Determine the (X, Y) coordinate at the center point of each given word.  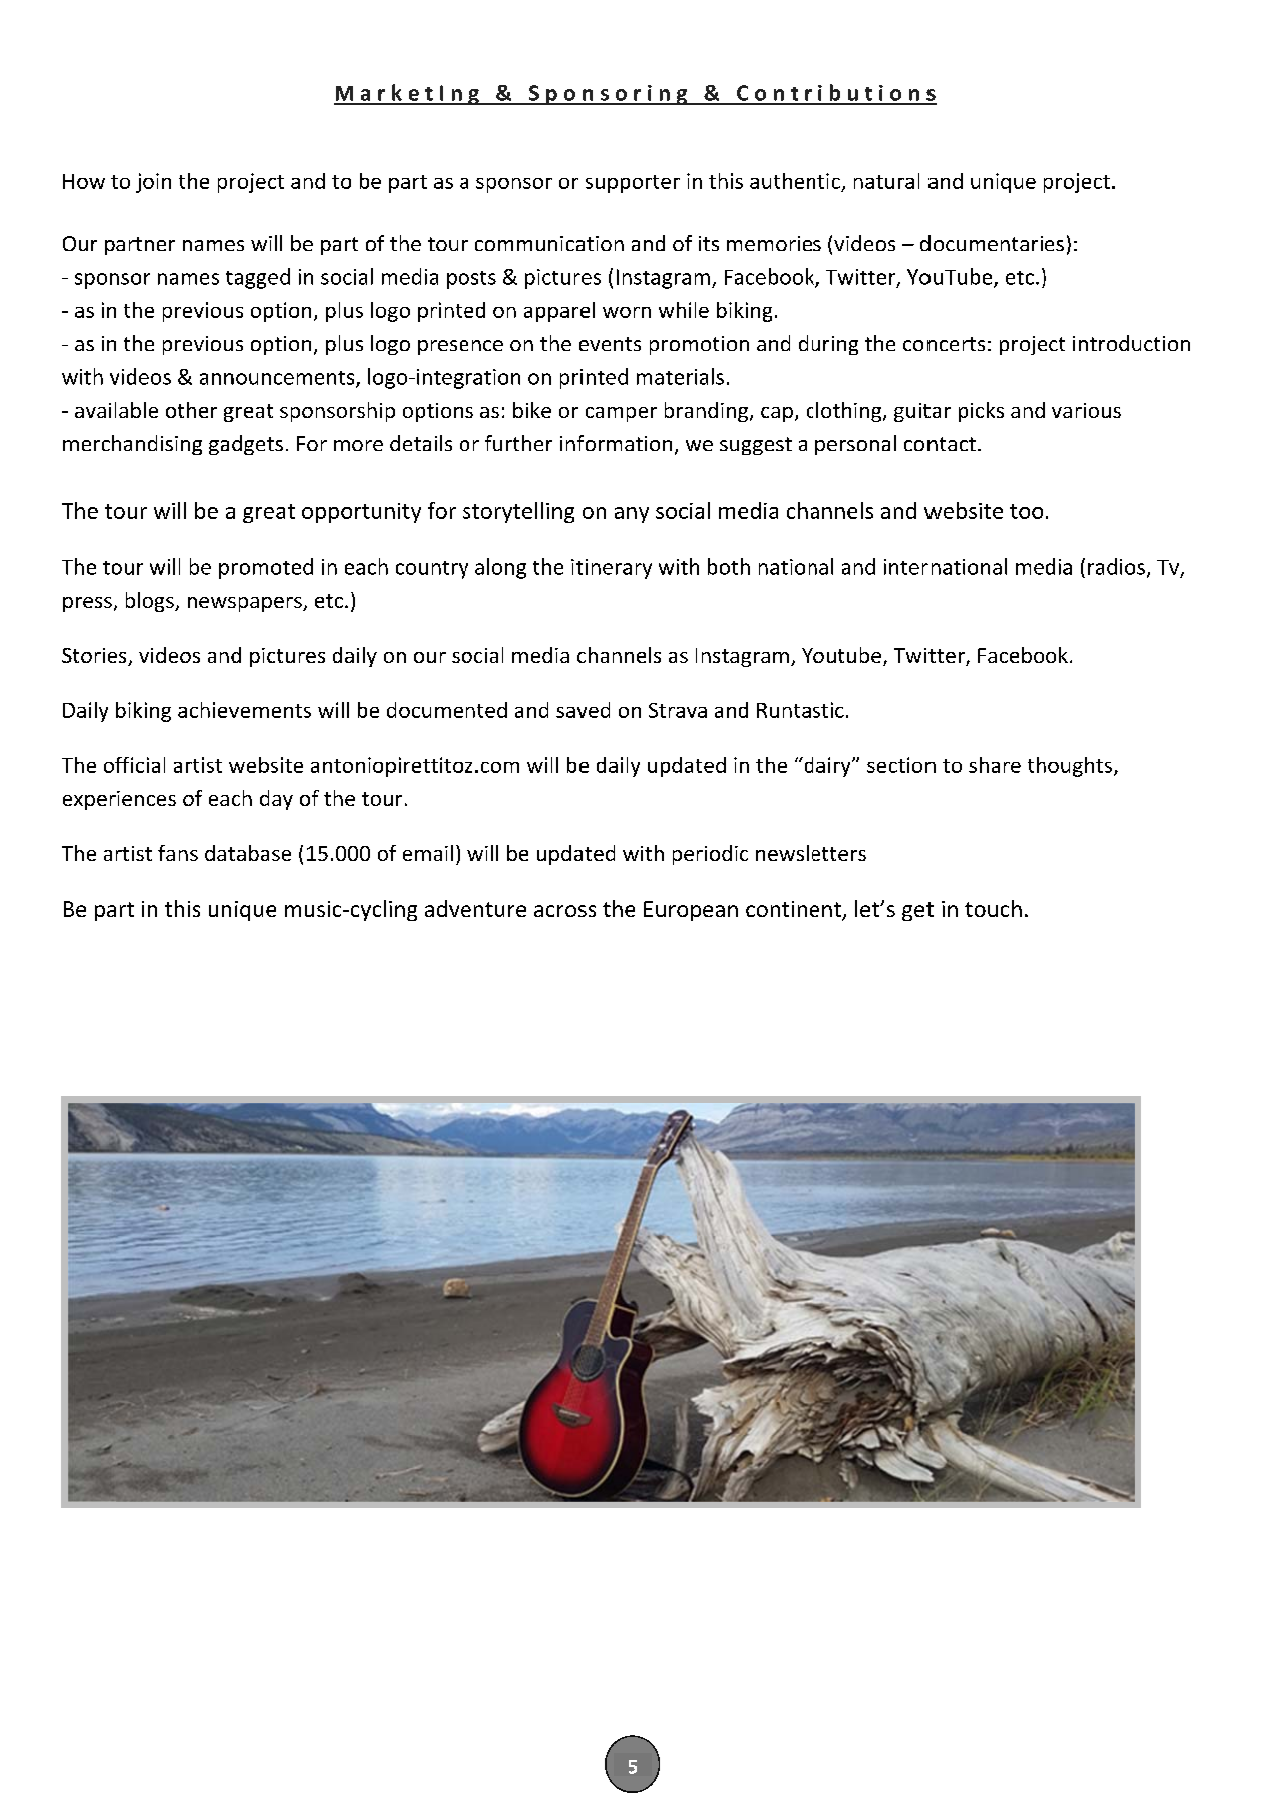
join (153, 183)
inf (572, 443)
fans (178, 853)
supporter (633, 184)
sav (571, 712)
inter (906, 567)
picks (981, 412)
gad (225, 445)
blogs (151, 602)
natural (886, 181)
